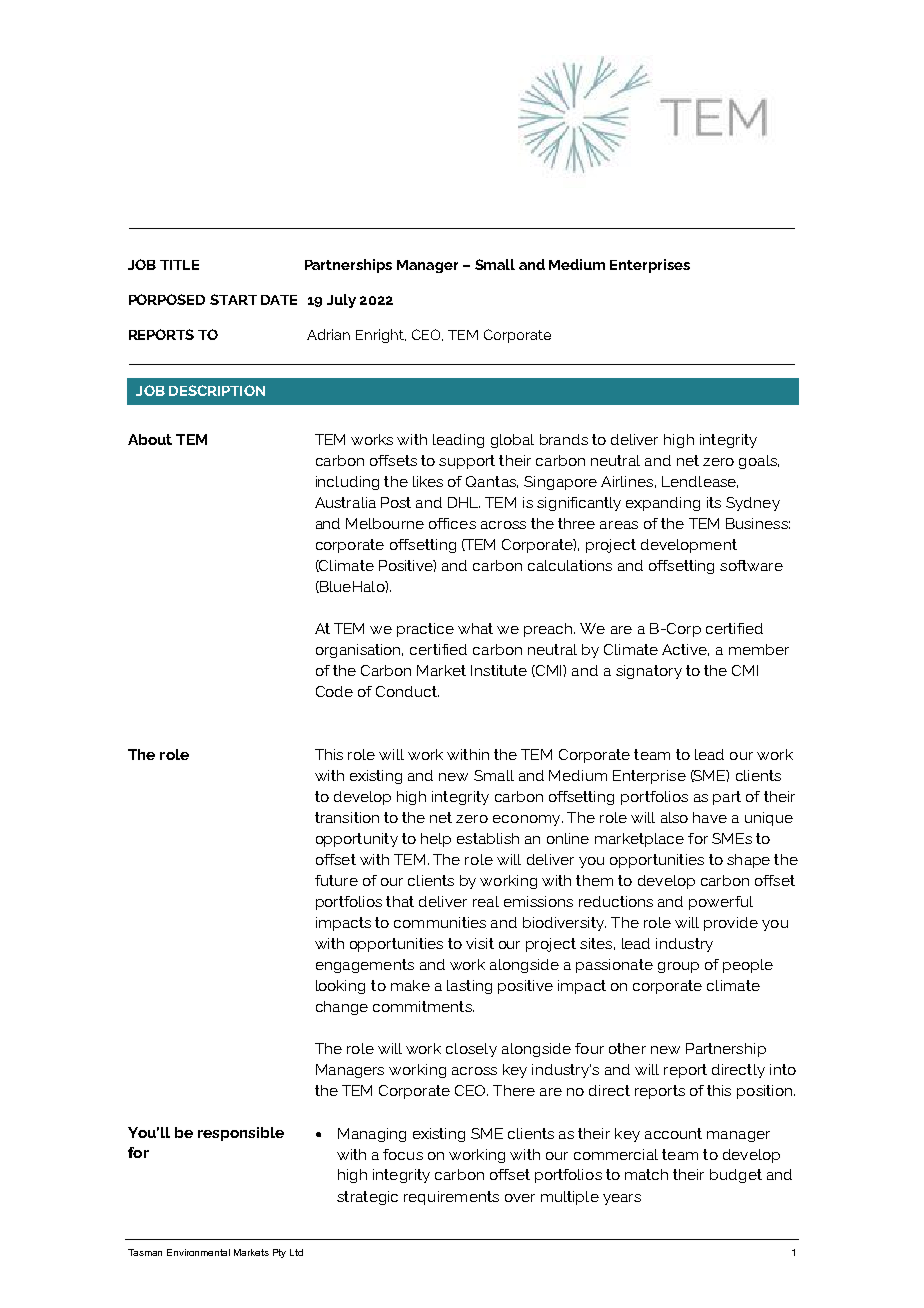 The height and width of the image is (1308, 924). I want to click on budget, so click(736, 1176).
